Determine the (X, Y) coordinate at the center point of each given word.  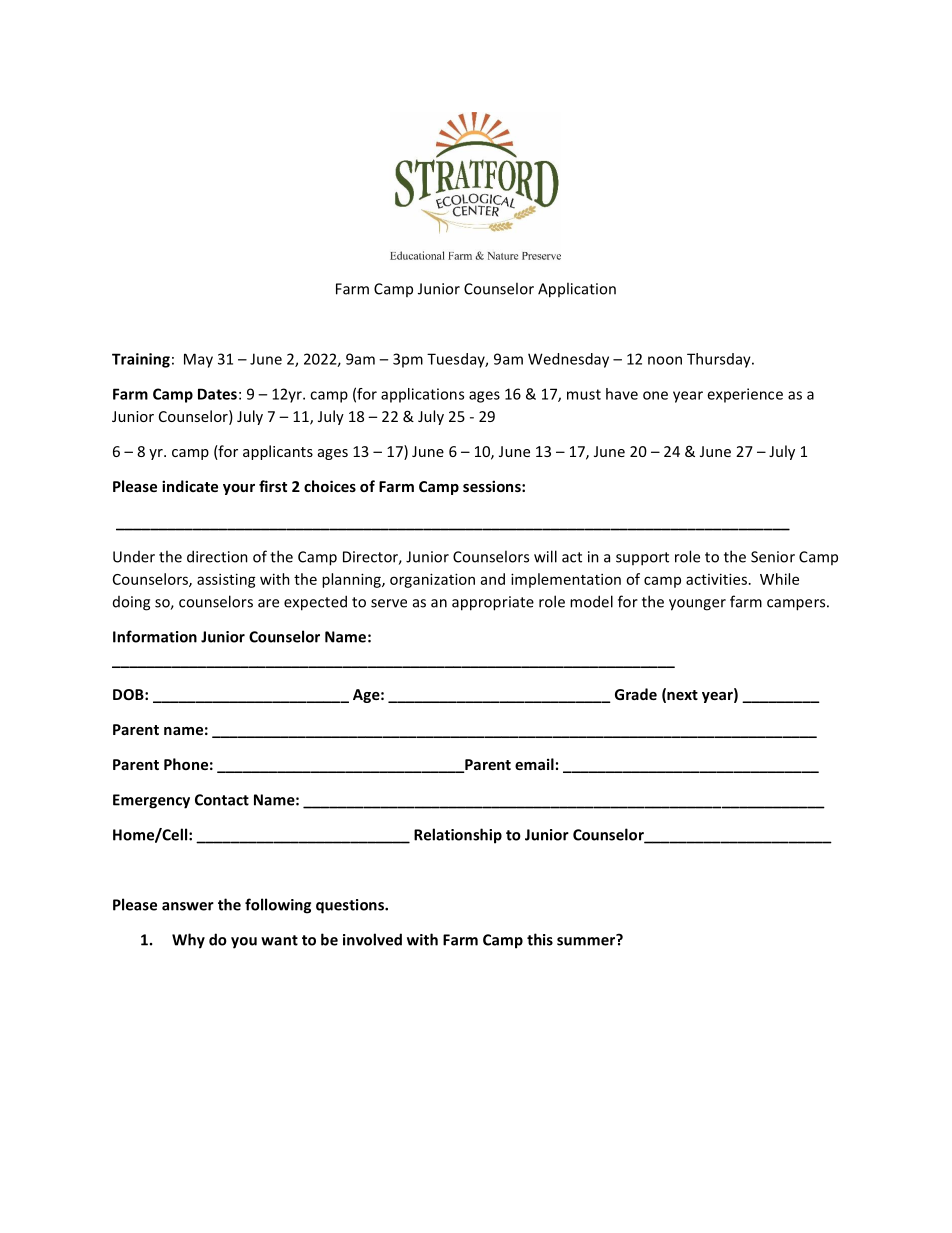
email (534, 764)
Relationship (458, 836)
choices (330, 486)
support (642, 559)
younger (697, 605)
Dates (217, 394)
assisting (226, 580)
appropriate (493, 603)
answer (188, 906)
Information (155, 636)
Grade (636, 694)
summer (587, 940)
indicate (190, 486)
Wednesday (568, 360)
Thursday (720, 360)
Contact (222, 800)
